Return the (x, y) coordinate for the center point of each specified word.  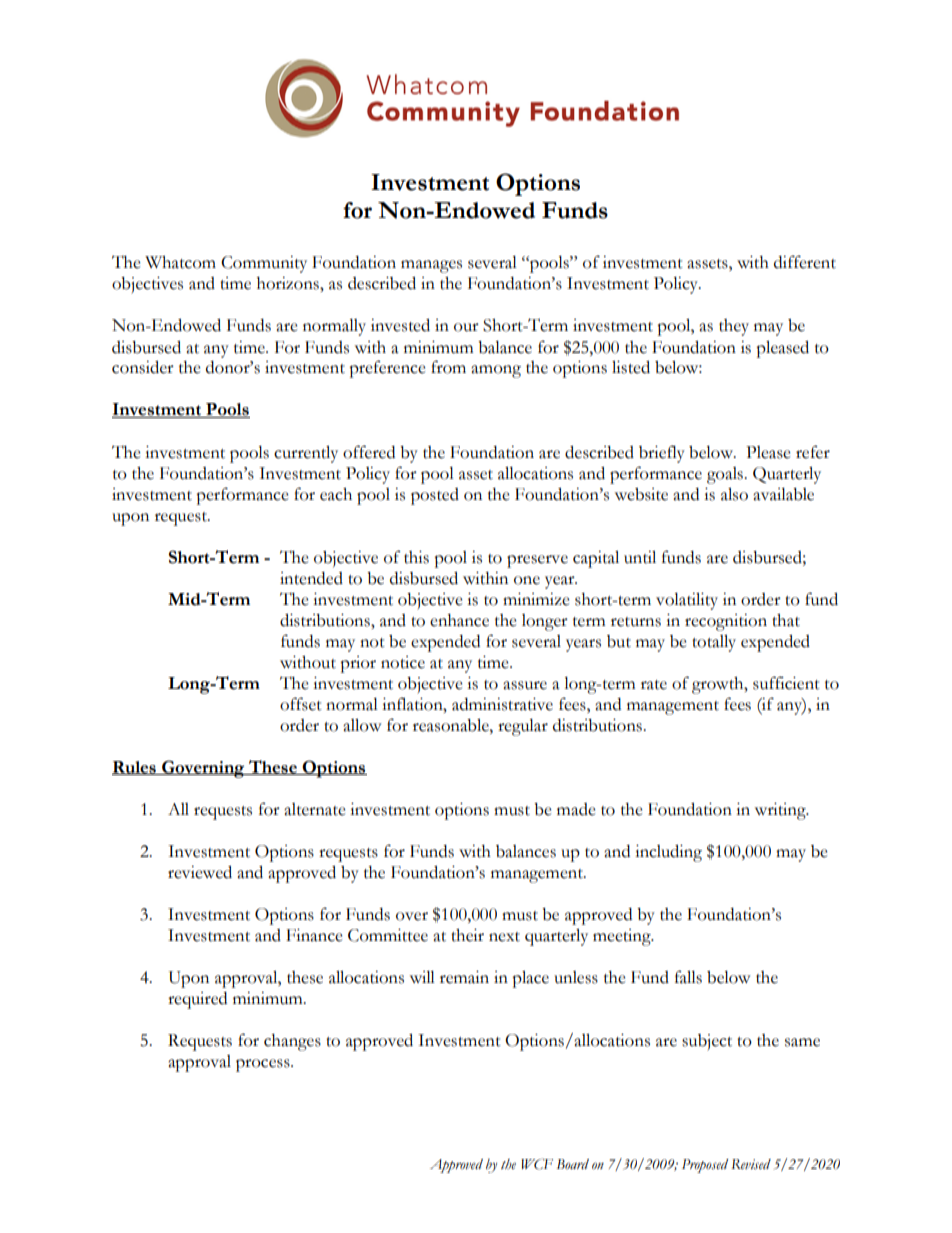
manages (431, 266)
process (264, 1065)
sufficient (786, 683)
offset (301, 704)
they (734, 327)
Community (264, 264)
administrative (502, 704)
